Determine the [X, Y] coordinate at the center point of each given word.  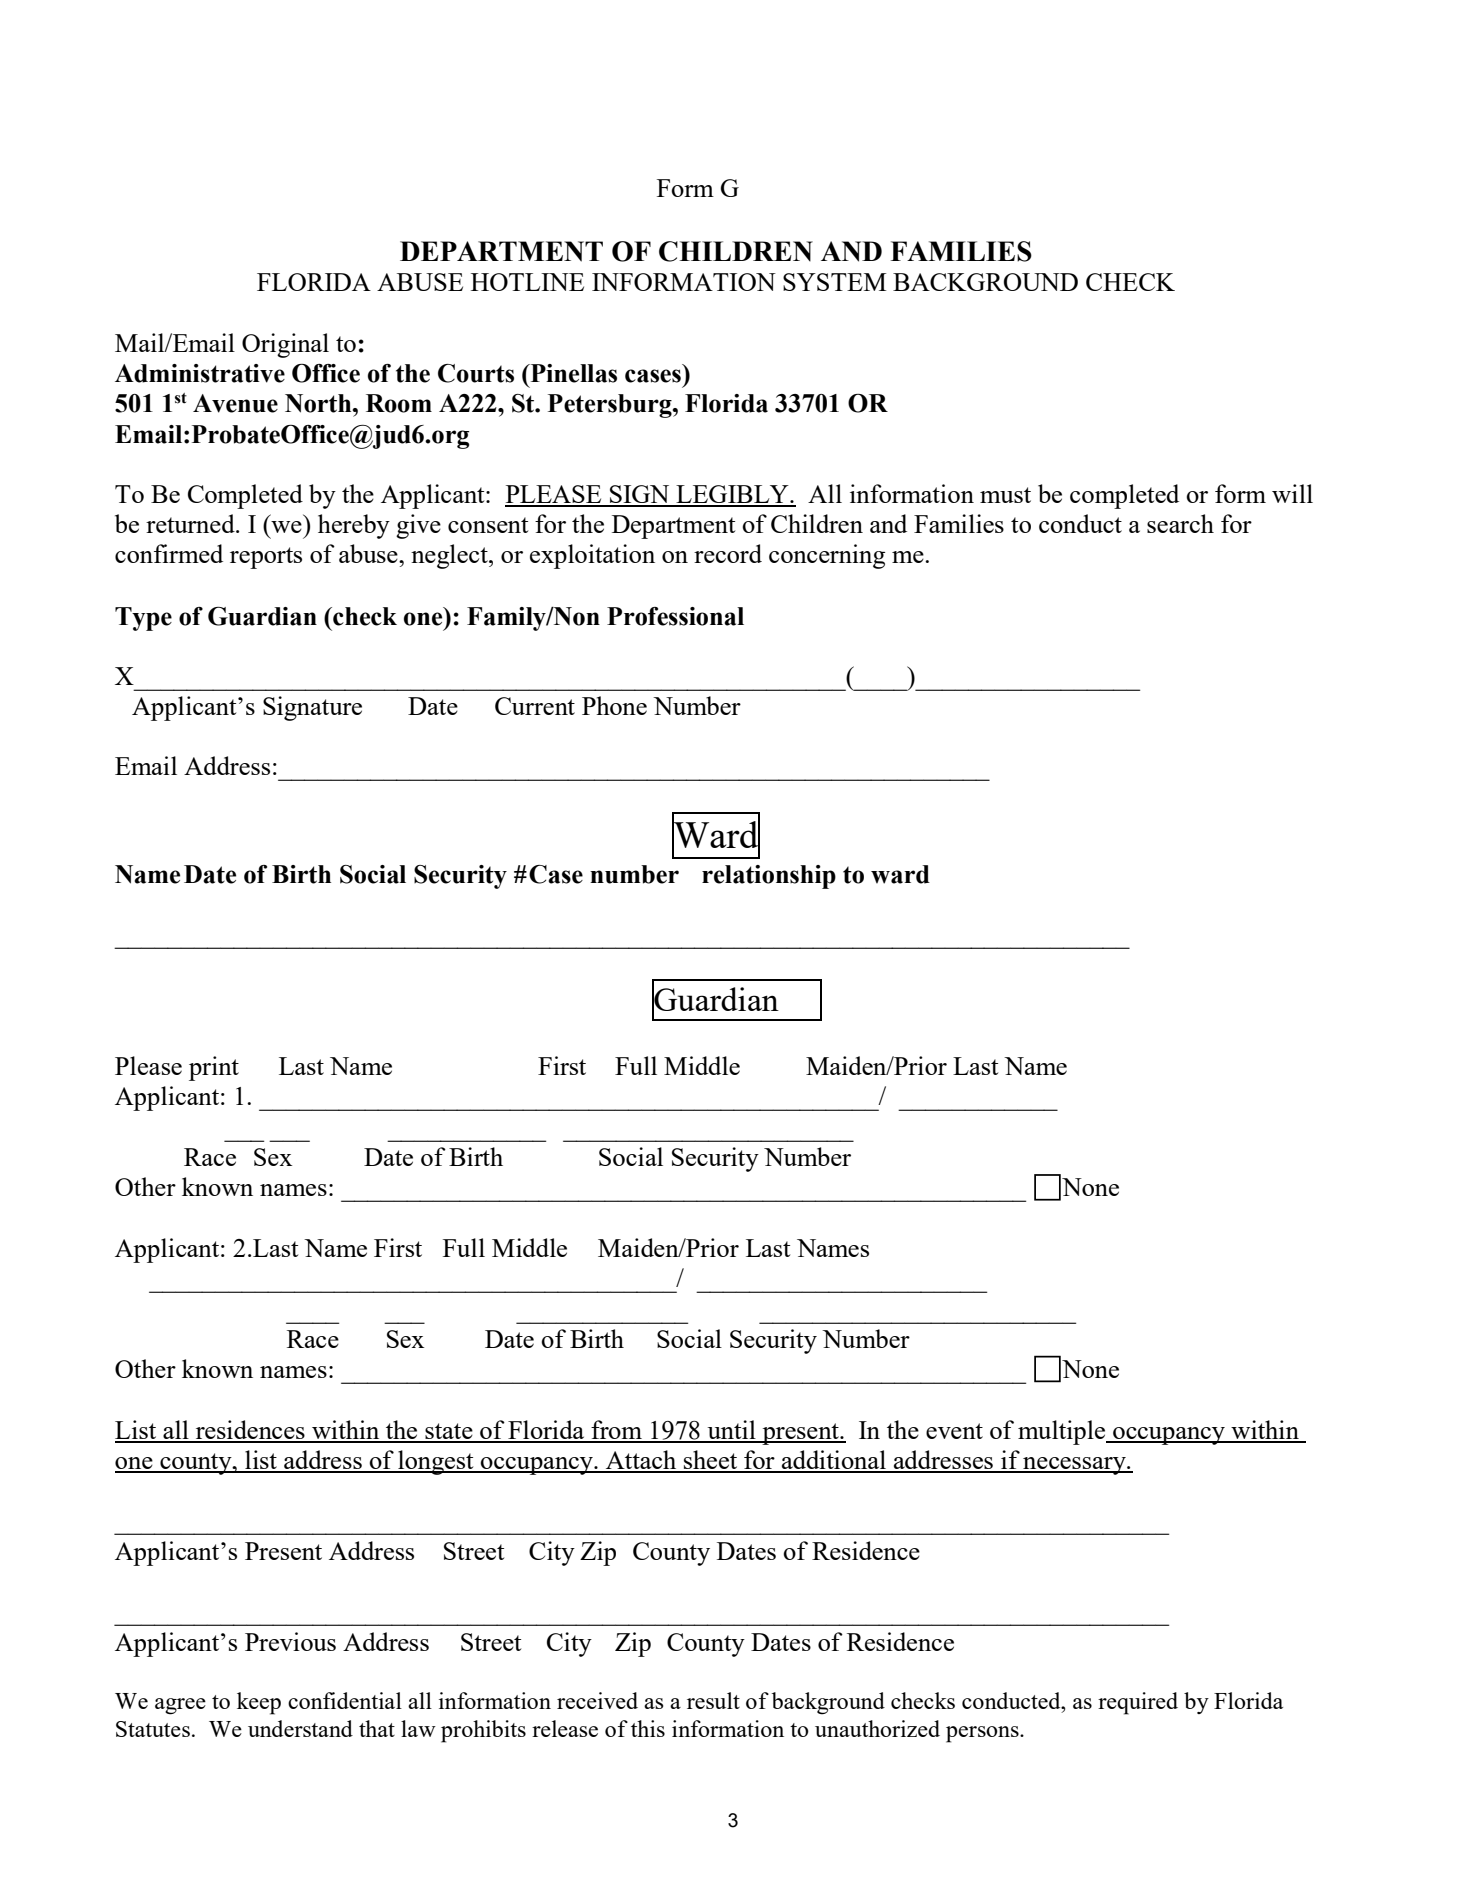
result [713, 1700]
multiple [1063, 1432]
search [1180, 523]
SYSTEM [834, 282]
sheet [711, 1461]
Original [285, 345]
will [1292, 493]
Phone [614, 705]
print [214, 1068]
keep [259, 1703]
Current [535, 706]
